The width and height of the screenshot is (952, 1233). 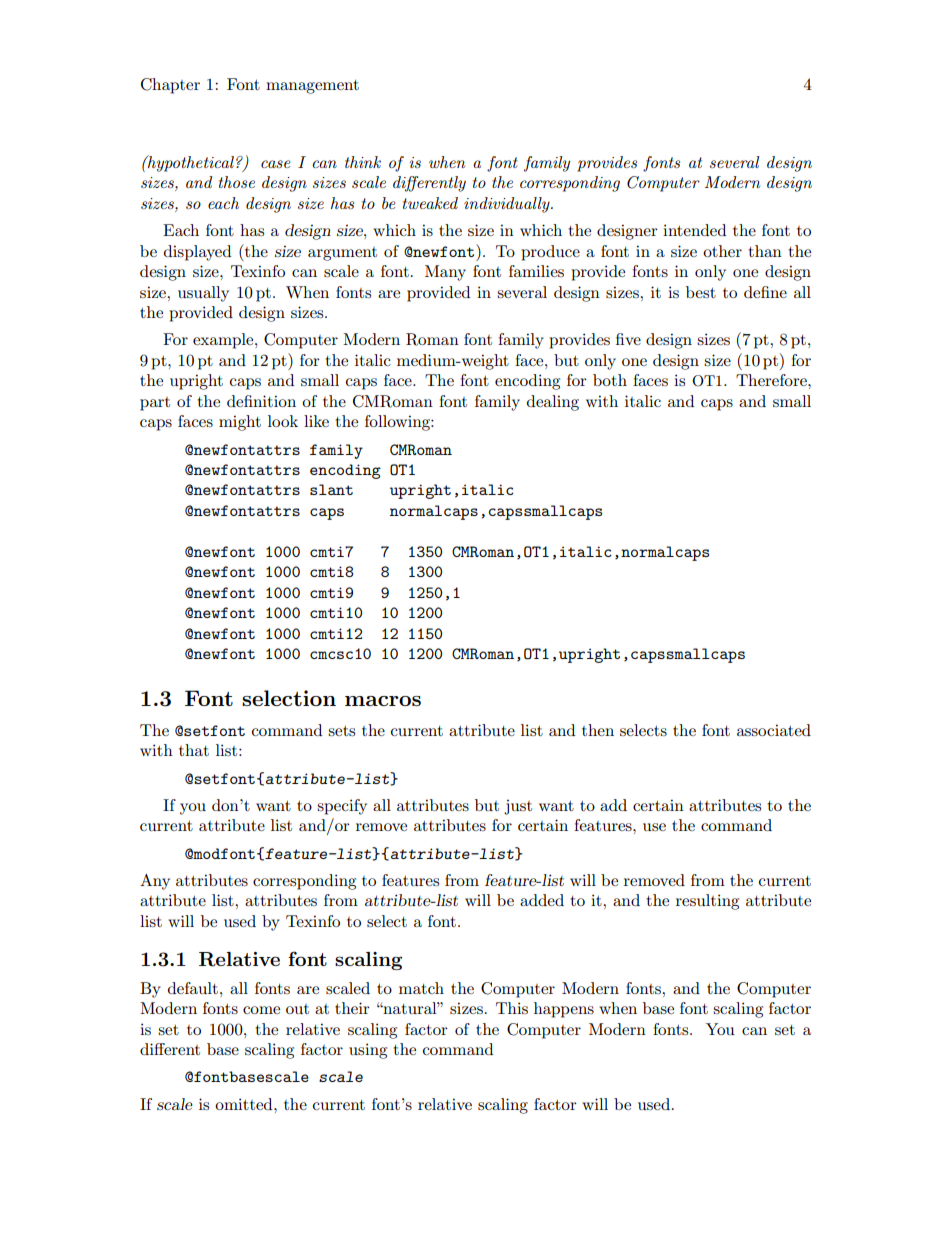 What do you see at coordinates (512, 1008) in the screenshot?
I see `This` at bounding box center [512, 1008].
